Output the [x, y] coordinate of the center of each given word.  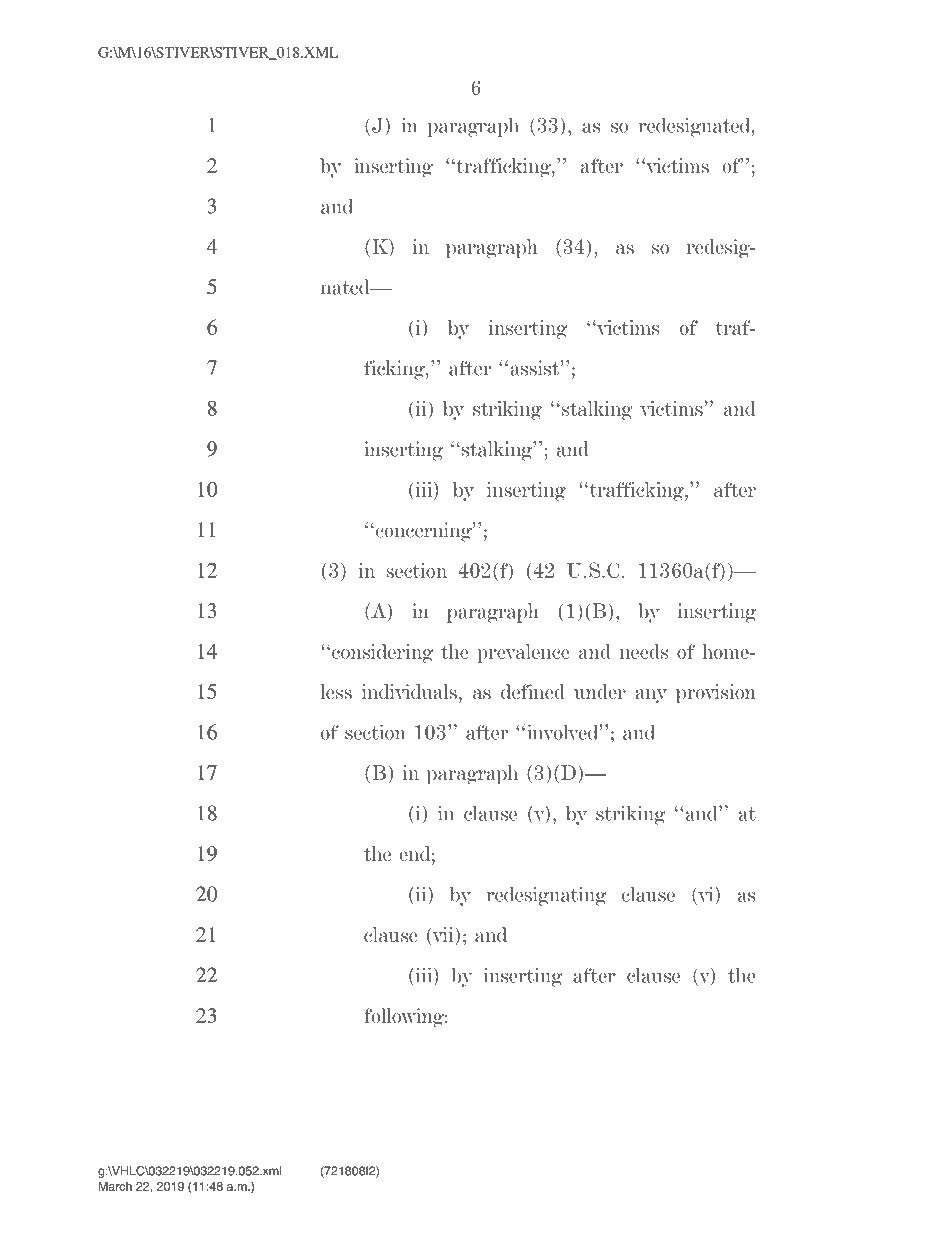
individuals [409, 691]
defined [533, 691]
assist [536, 368]
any [651, 696]
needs [644, 651]
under [600, 691]
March [115, 1186]
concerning [425, 532]
